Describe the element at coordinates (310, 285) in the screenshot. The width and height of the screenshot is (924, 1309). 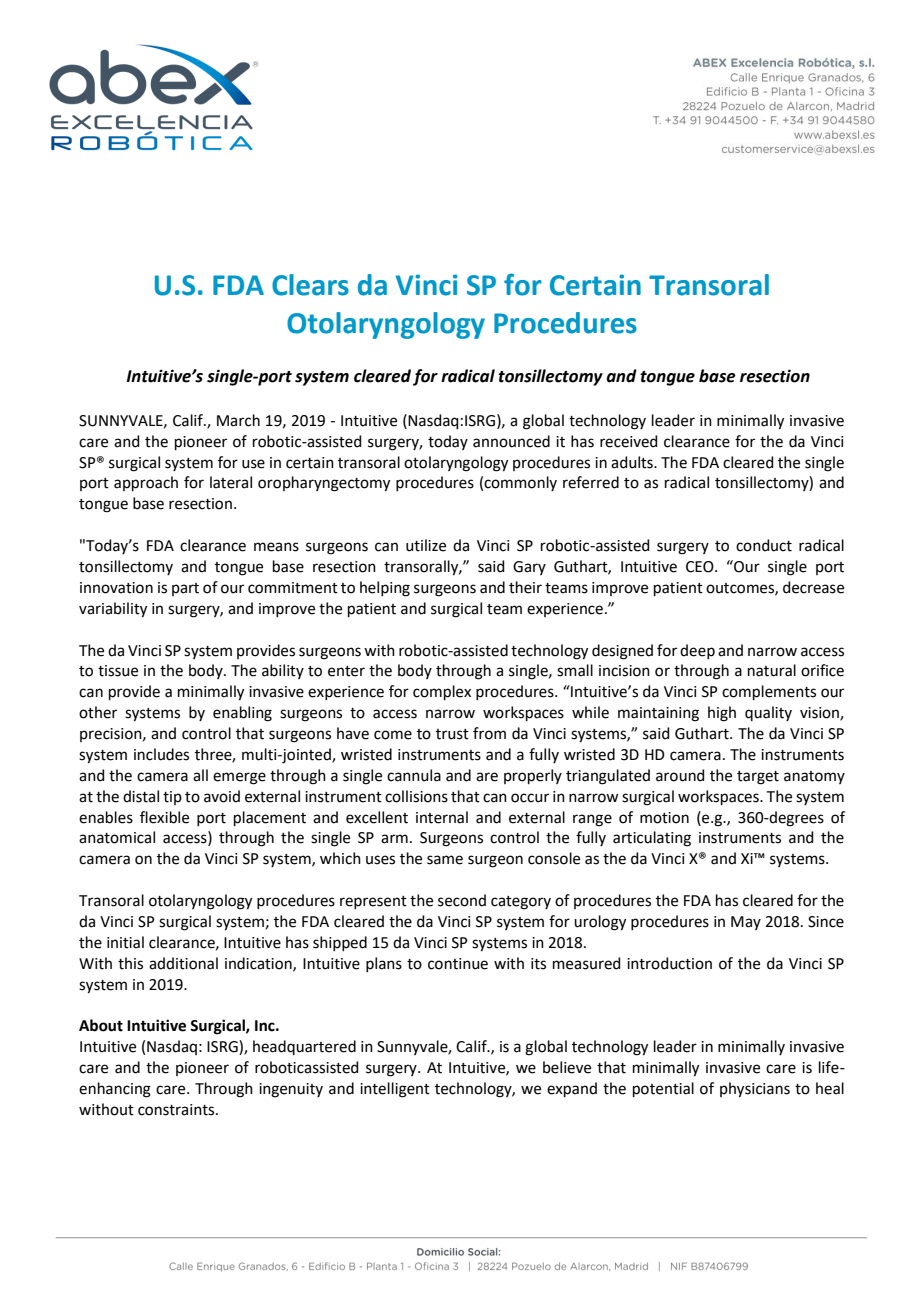
I see `Clears` at that location.
